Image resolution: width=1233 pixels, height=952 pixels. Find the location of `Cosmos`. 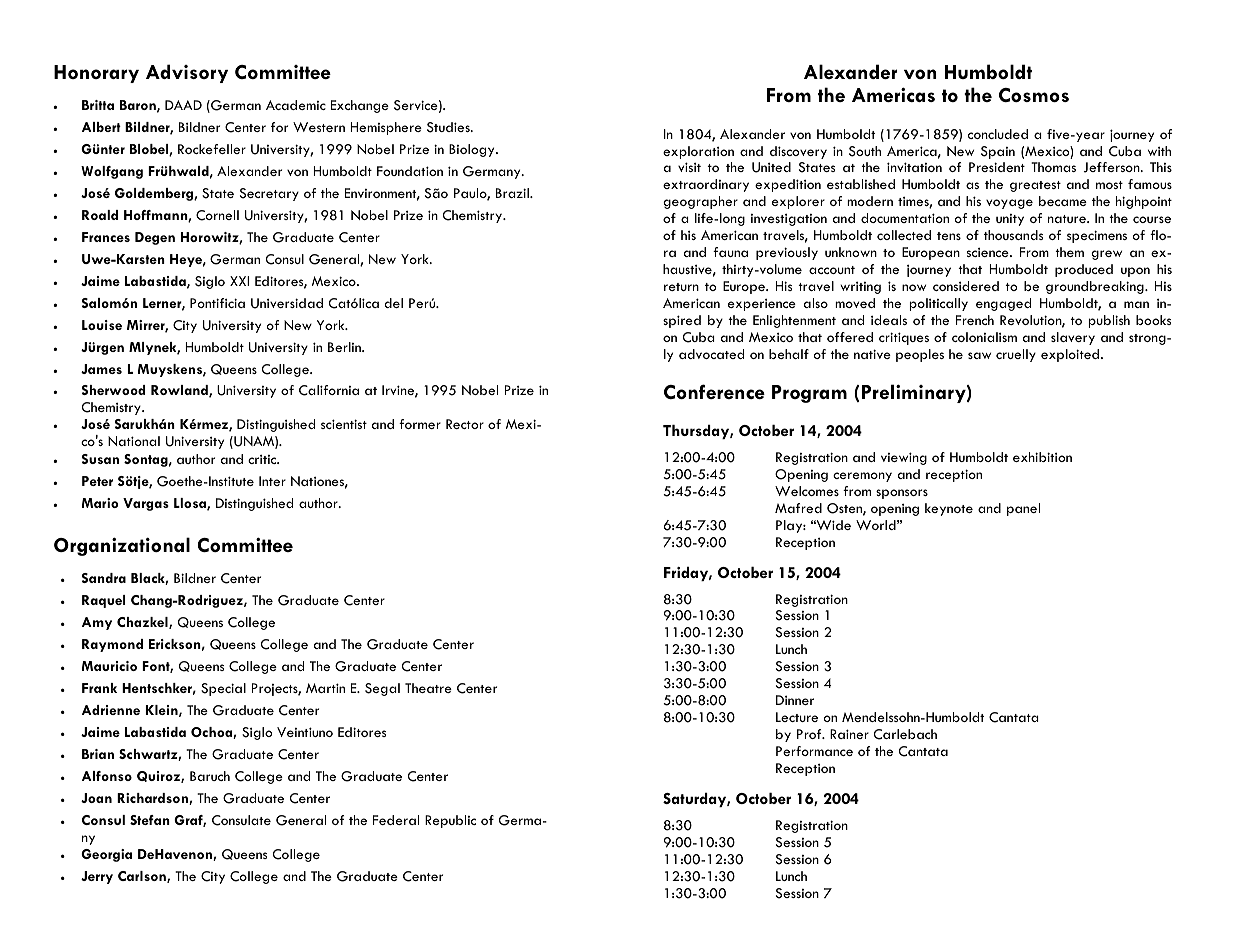

Cosmos is located at coordinates (1034, 95).
